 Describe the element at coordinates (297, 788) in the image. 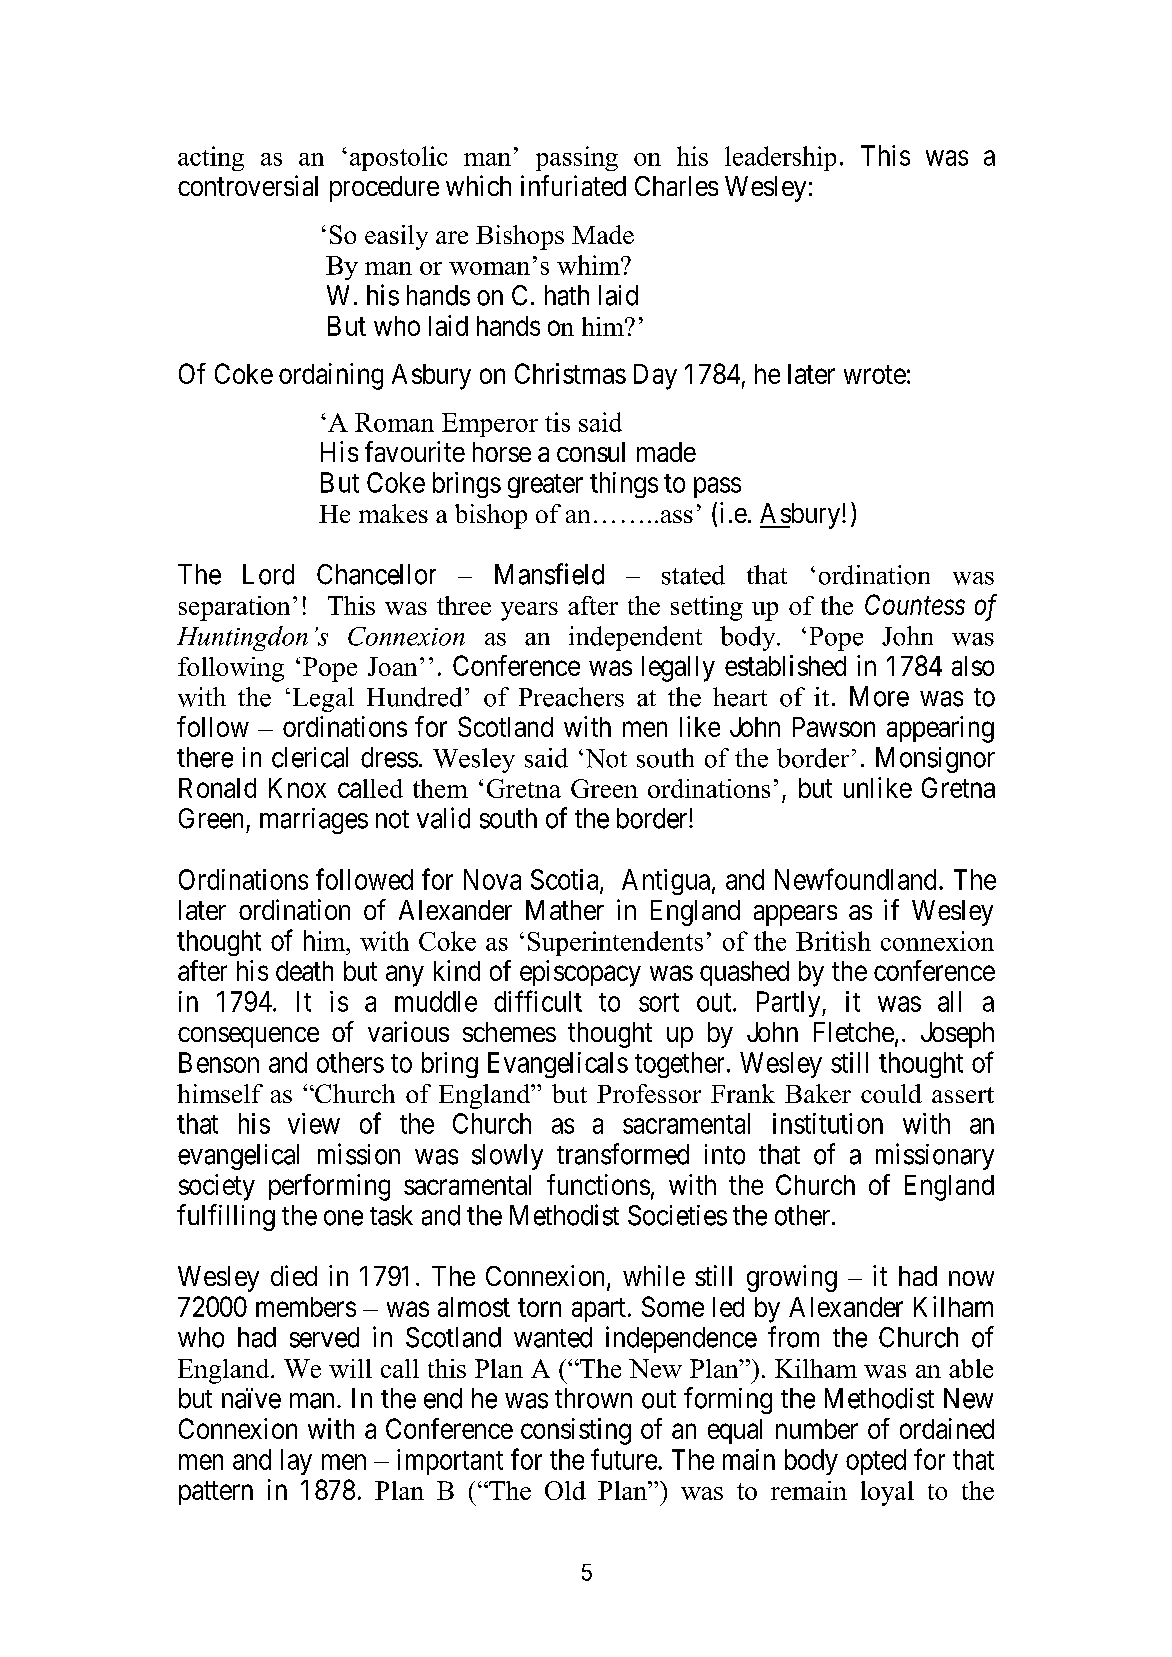

I see `Knox` at that location.
